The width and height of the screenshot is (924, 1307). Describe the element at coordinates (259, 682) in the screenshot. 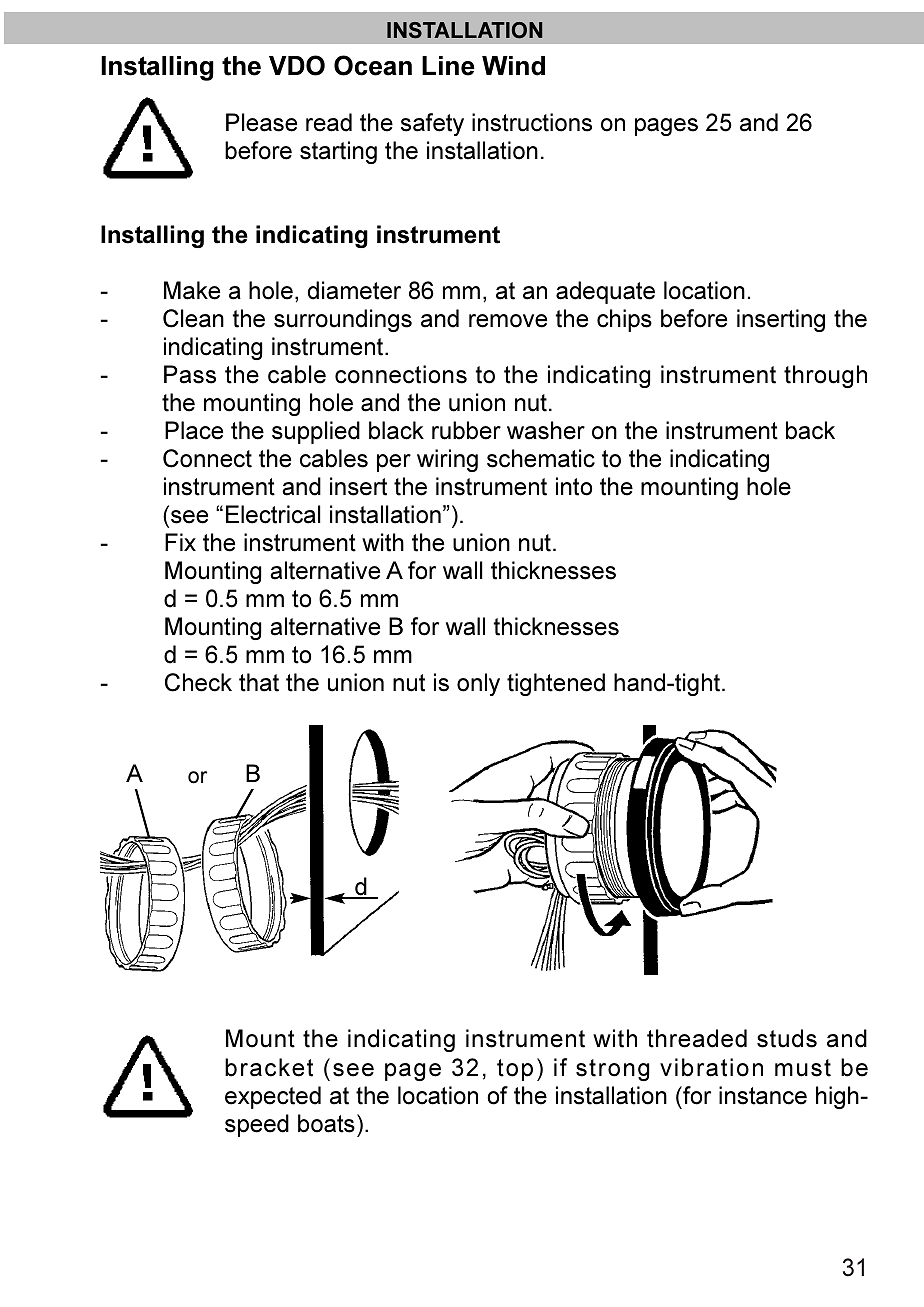

I see `that` at that location.
